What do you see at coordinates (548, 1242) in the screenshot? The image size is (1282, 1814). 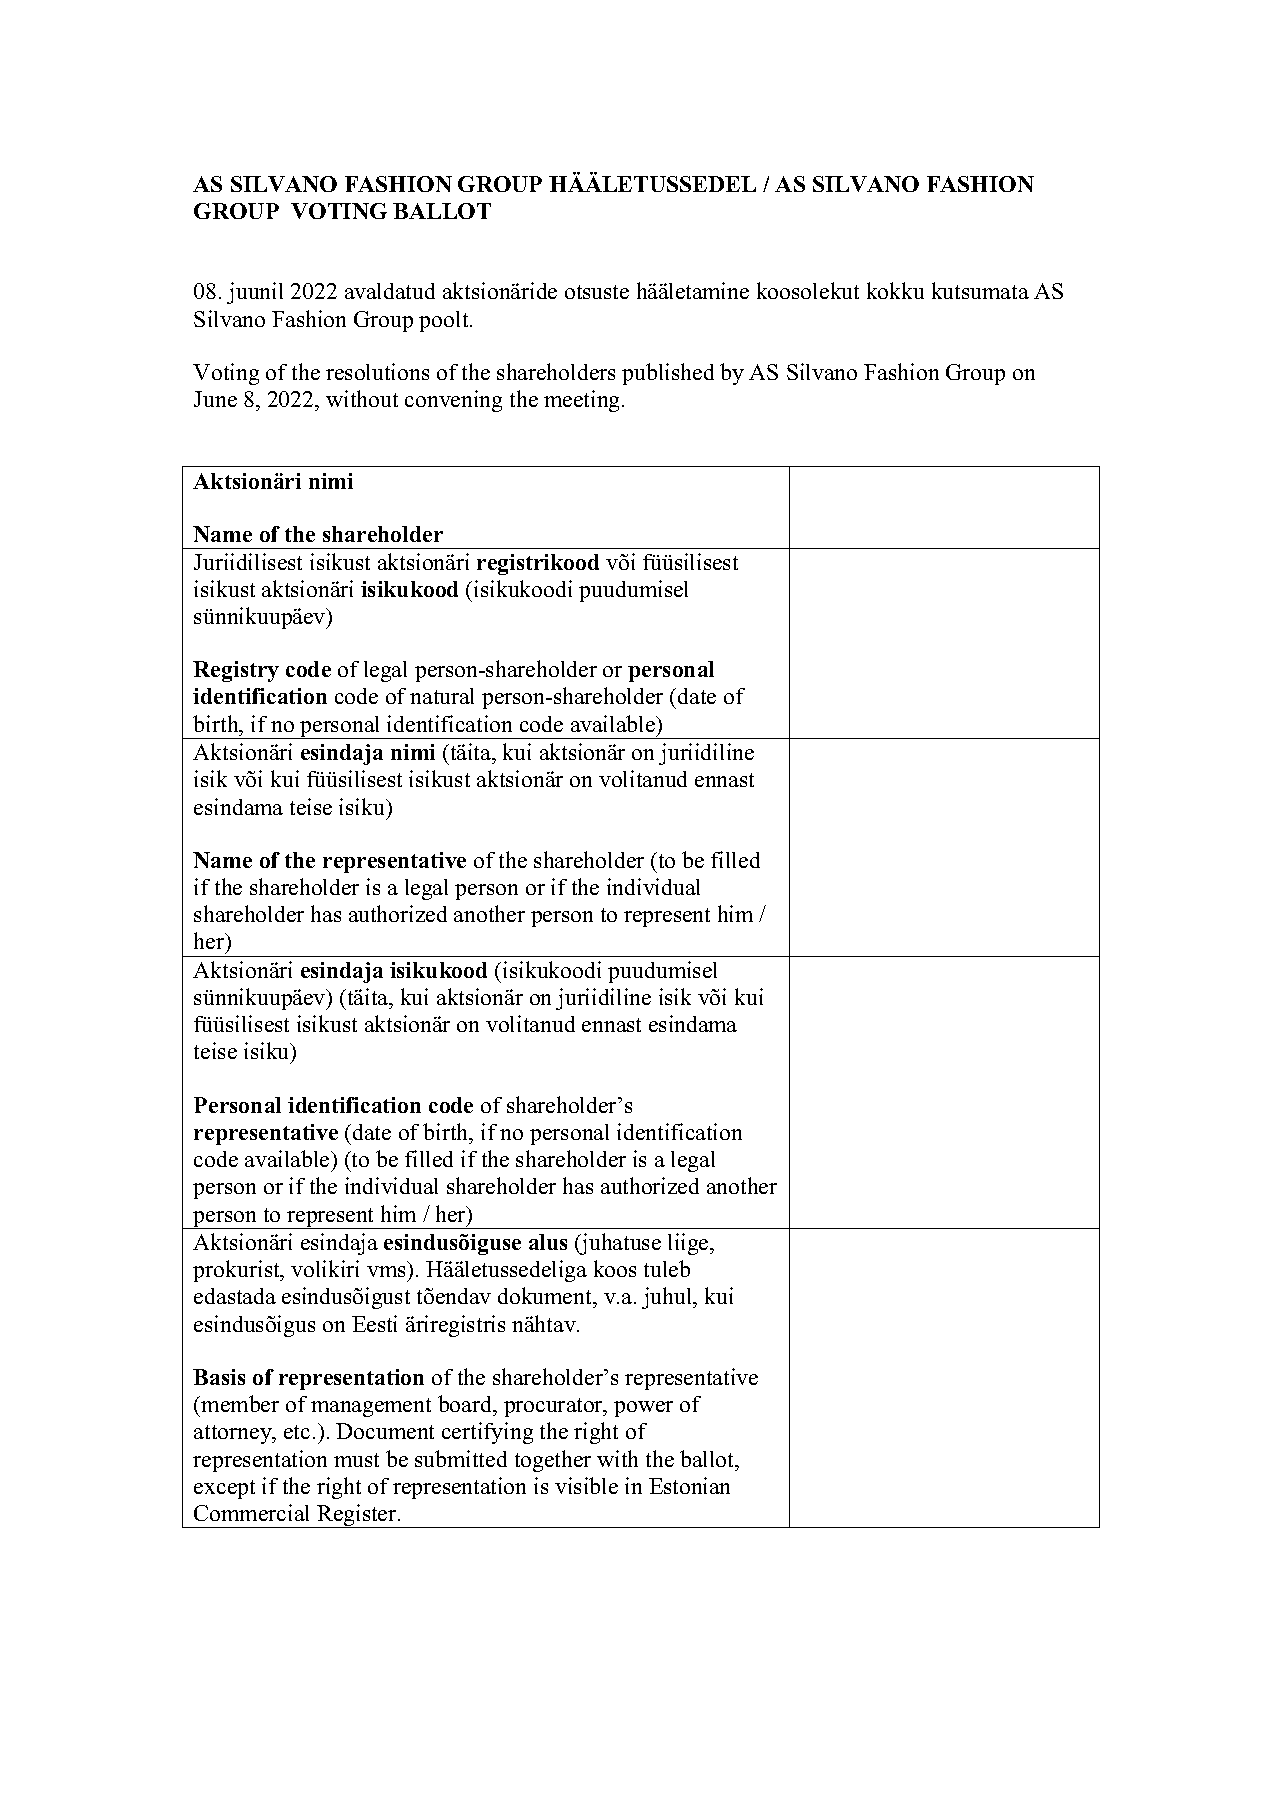 I see `alus` at bounding box center [548, 1242].
